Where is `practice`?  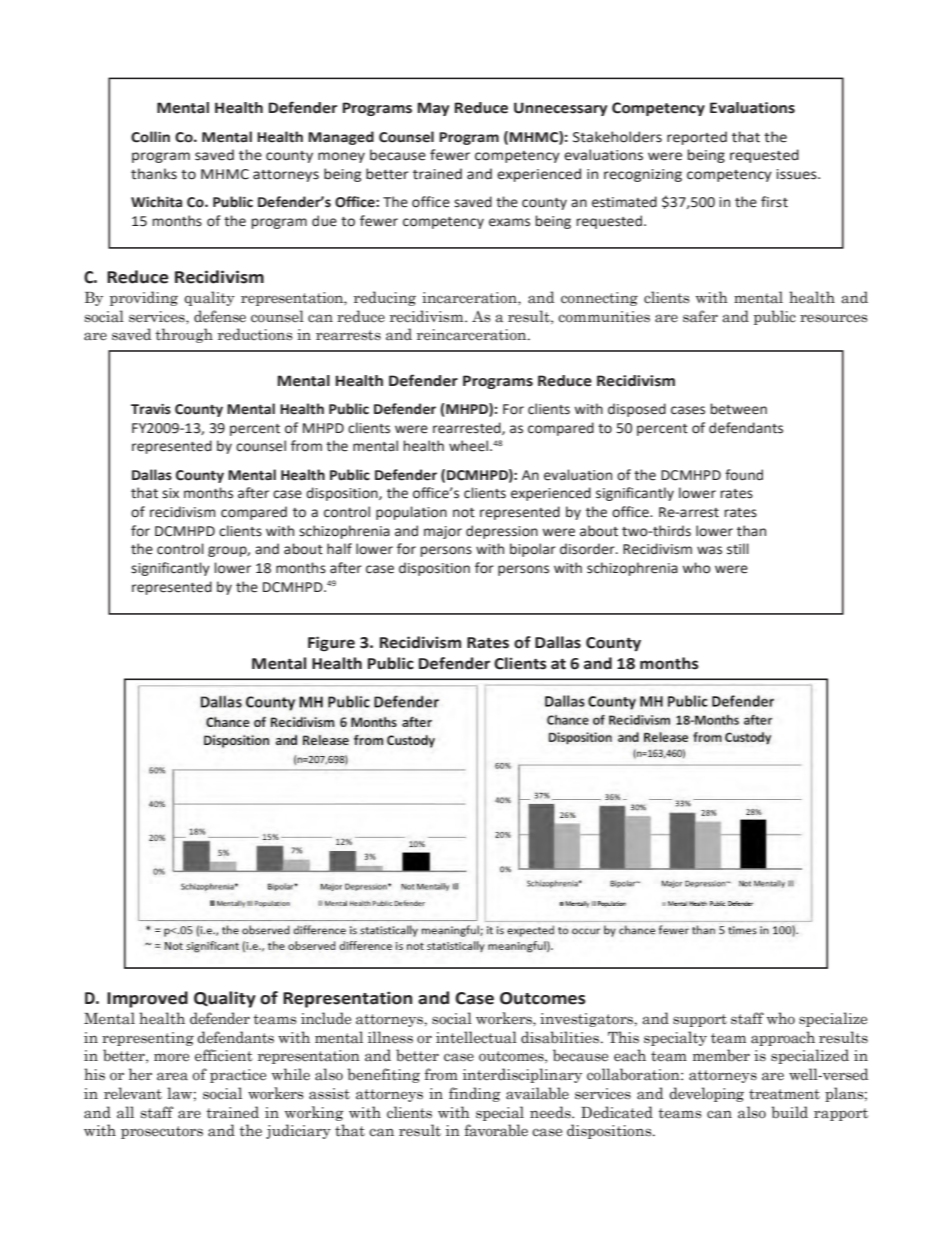 practice is located at coordinates (238, 1076).
